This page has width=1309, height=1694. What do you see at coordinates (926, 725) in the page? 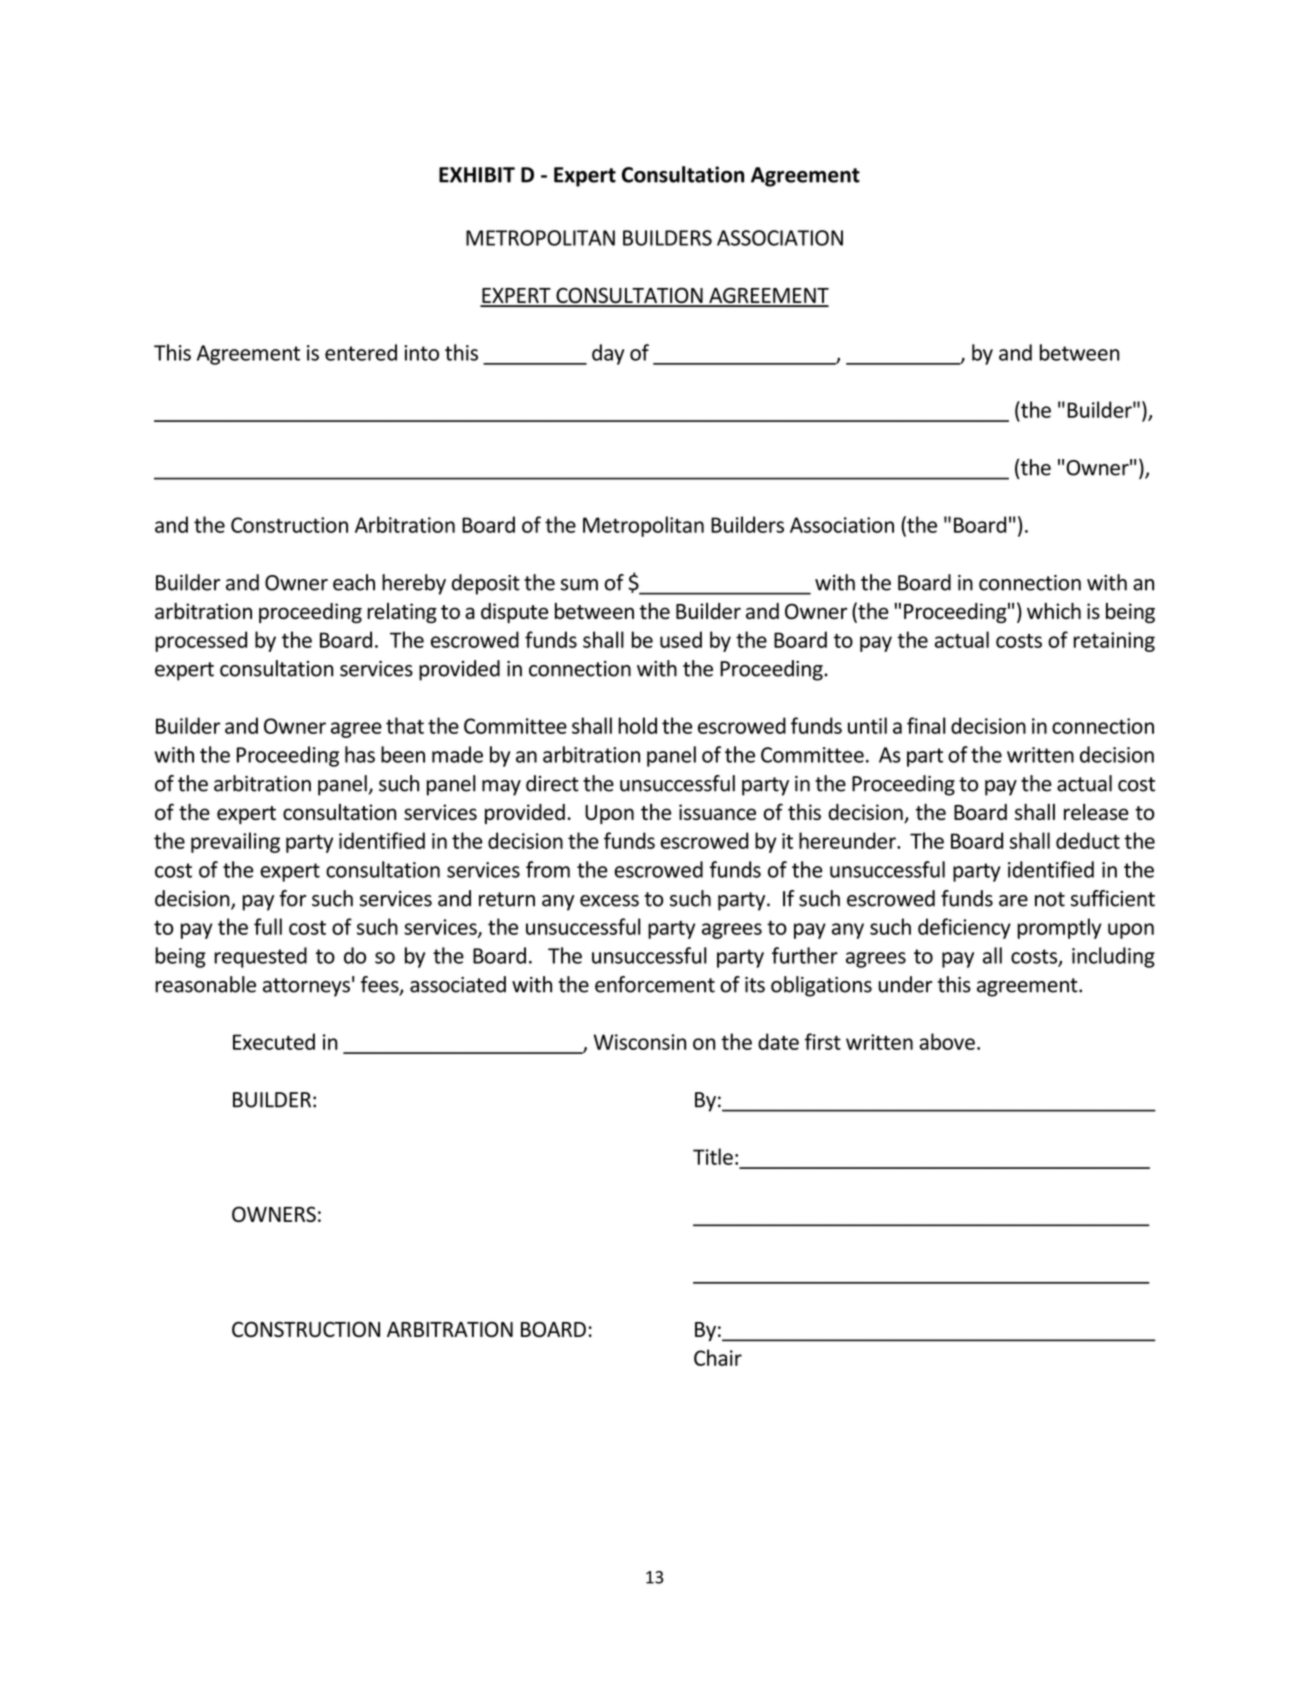
I see `final` at bounding box center [926, 725].
